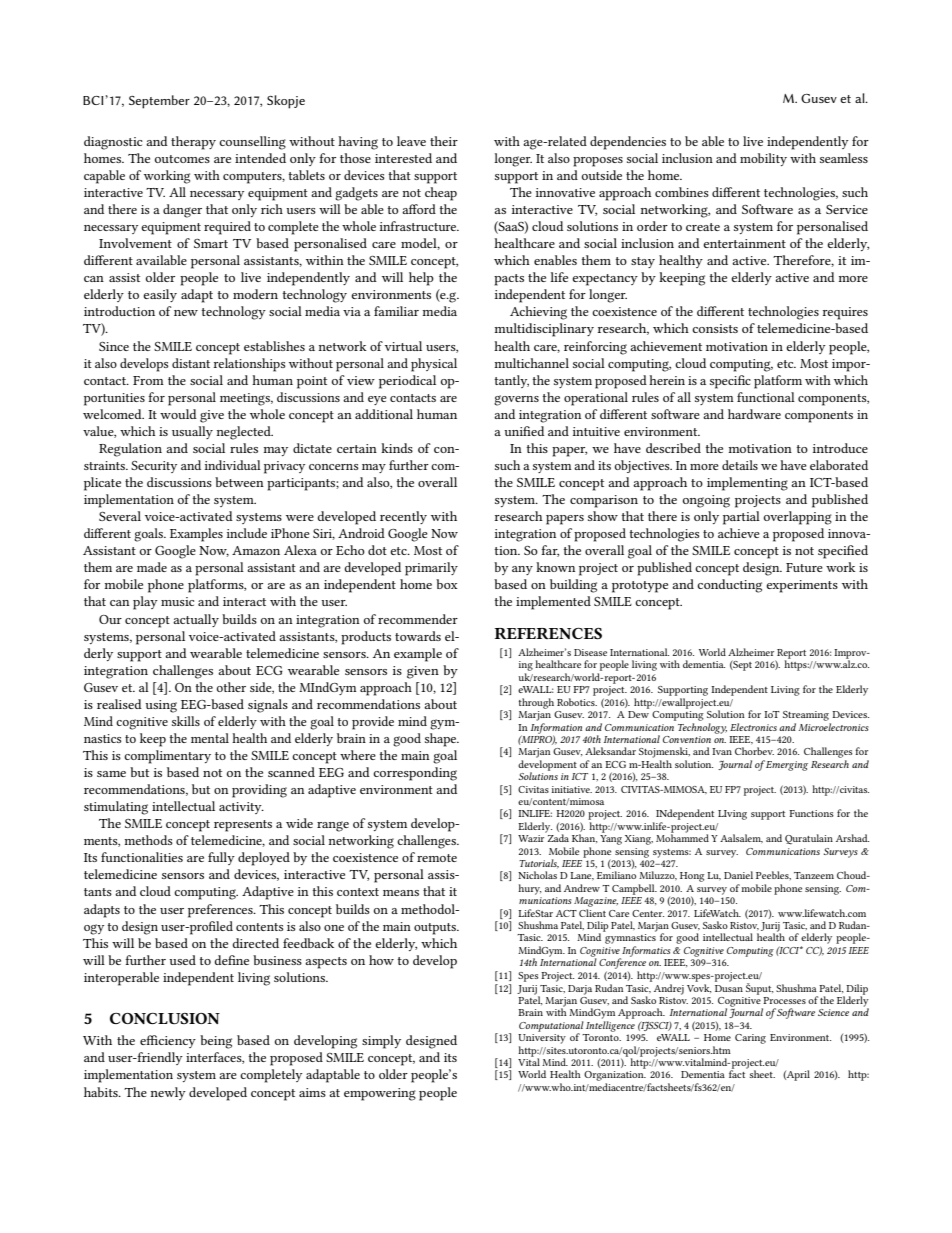 This document has width=952, height=1233. I want to click on University, so click(542, 1039).
